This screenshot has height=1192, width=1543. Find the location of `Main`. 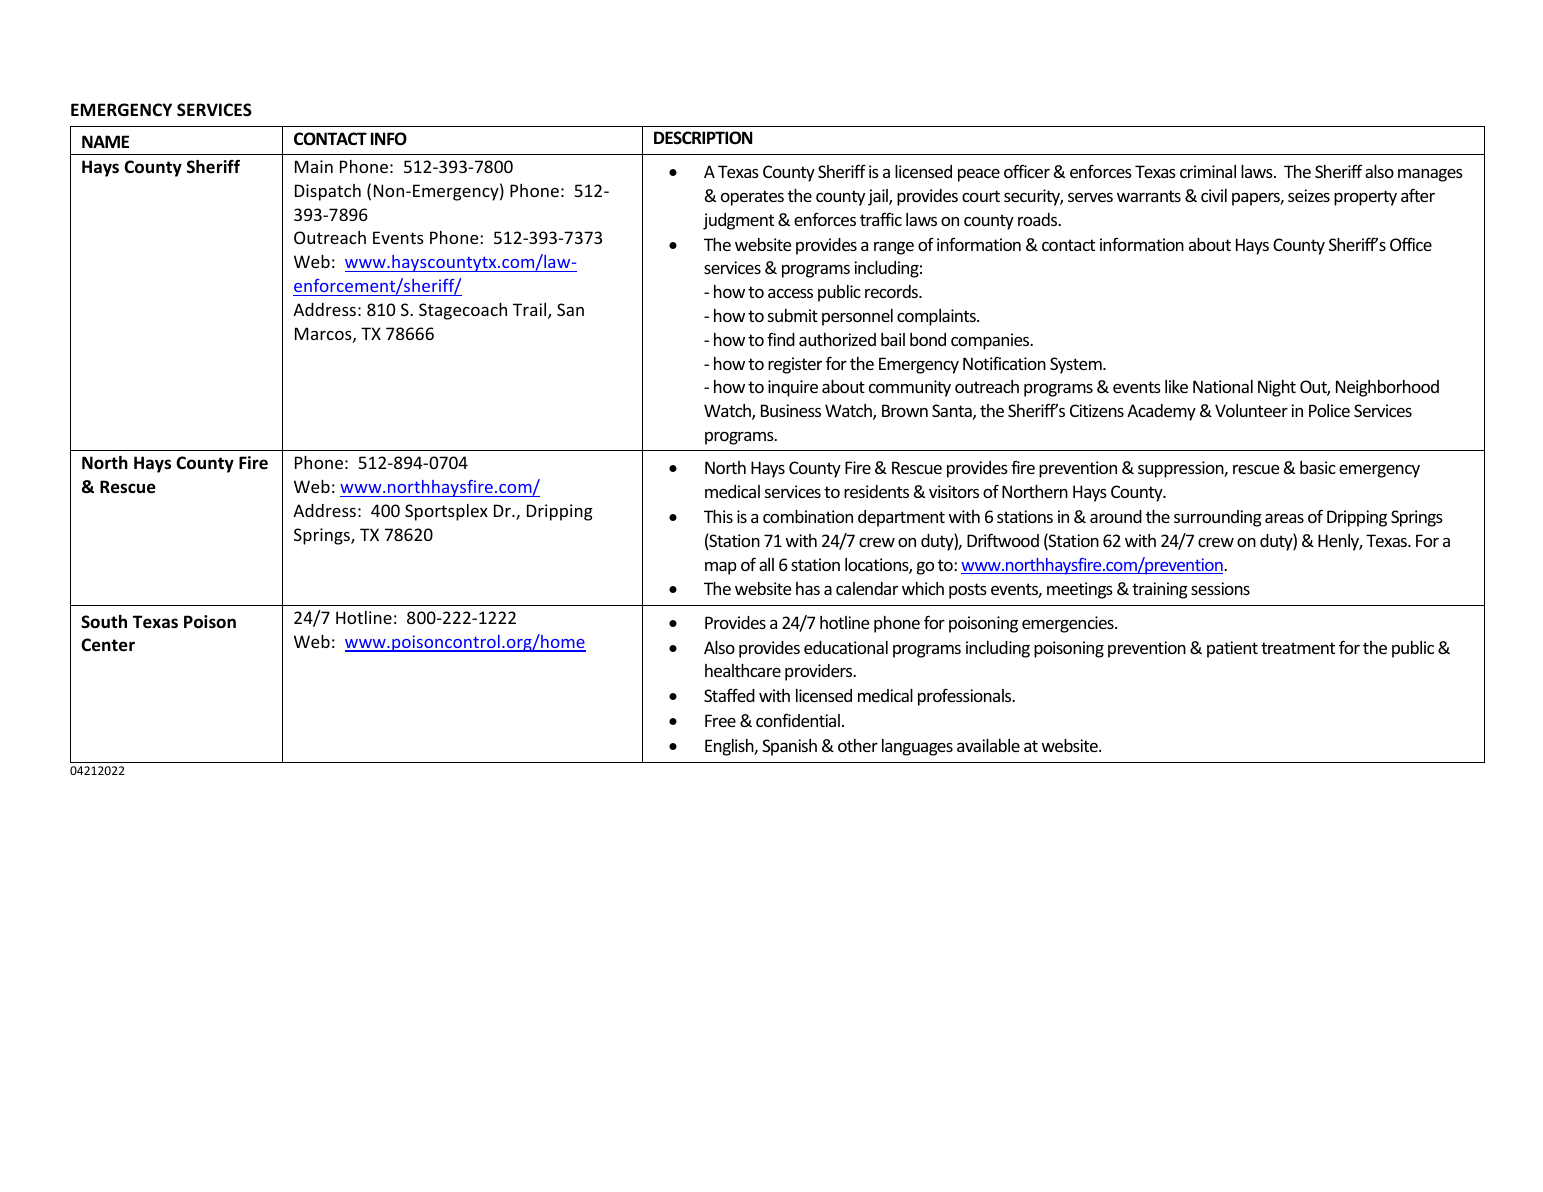

Main is located at coordinates (314, 166).
